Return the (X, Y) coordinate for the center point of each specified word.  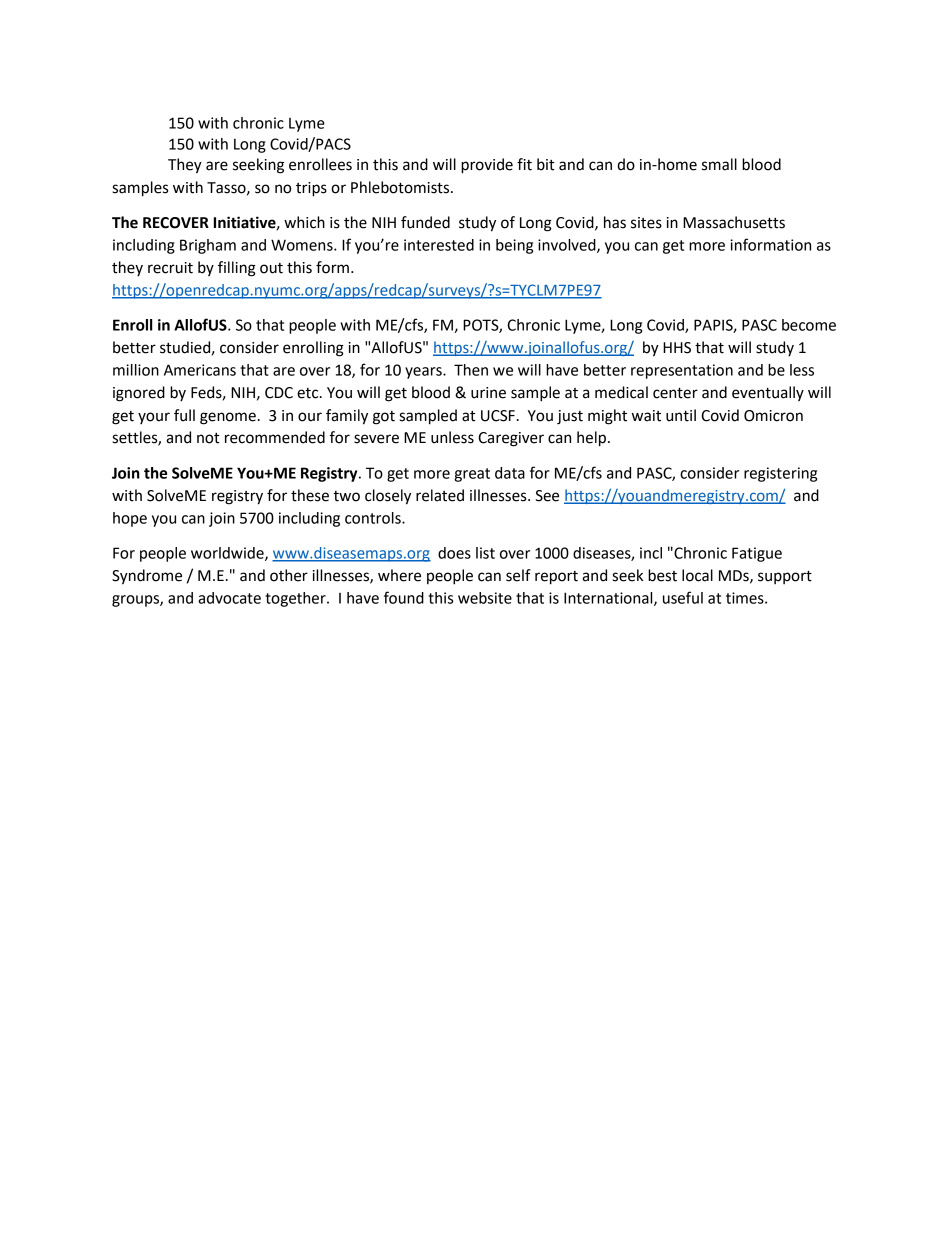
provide (487, 166)
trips (311, 189)
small (719, 164)
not (208, 438)
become (809, 325)
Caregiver (511, 439)
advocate (229, 598)
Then (471, 370)
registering (780, 474)
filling (237, 269)
